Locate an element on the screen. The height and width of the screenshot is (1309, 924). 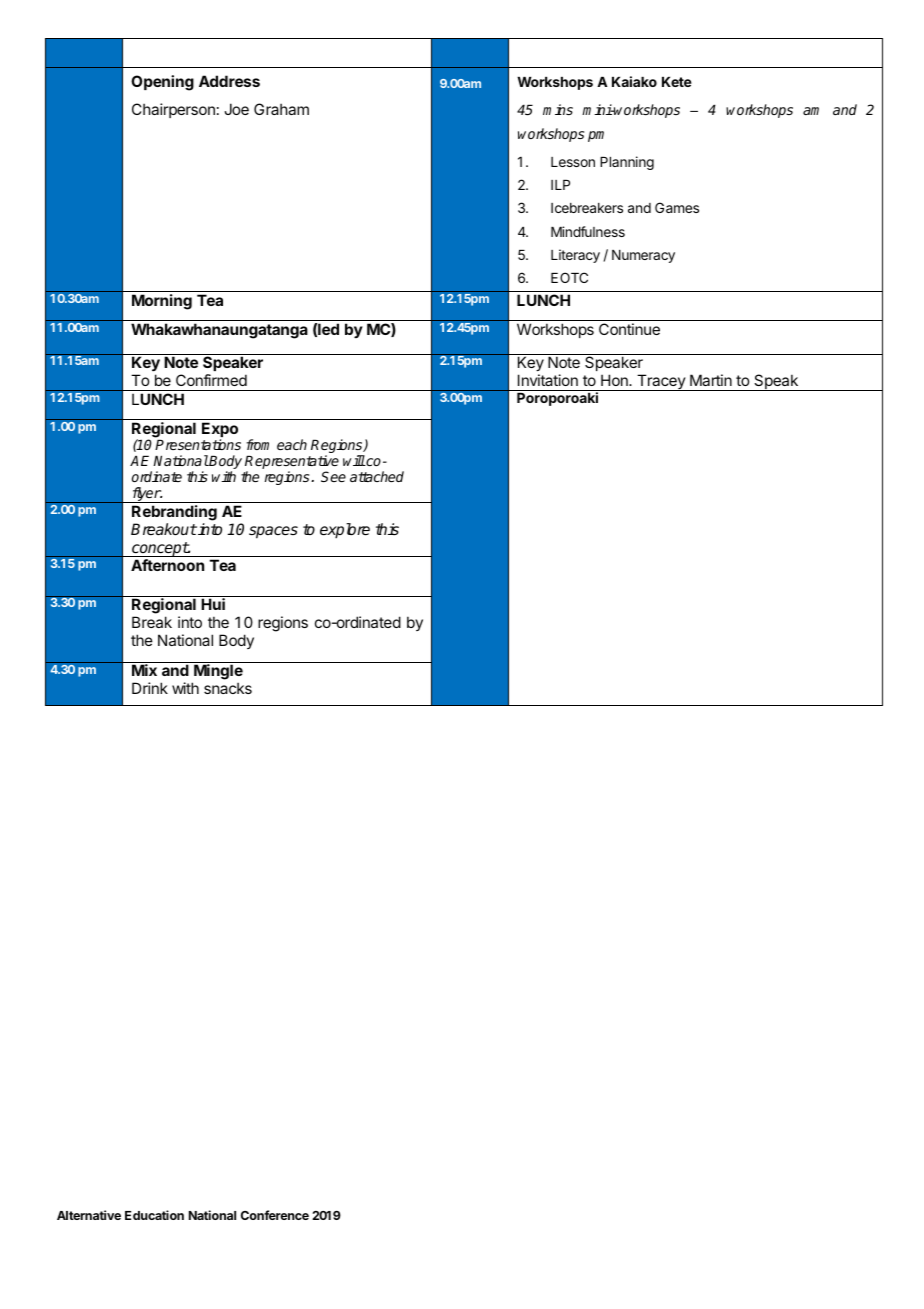
Morning is located at coordinates (162, 302).
